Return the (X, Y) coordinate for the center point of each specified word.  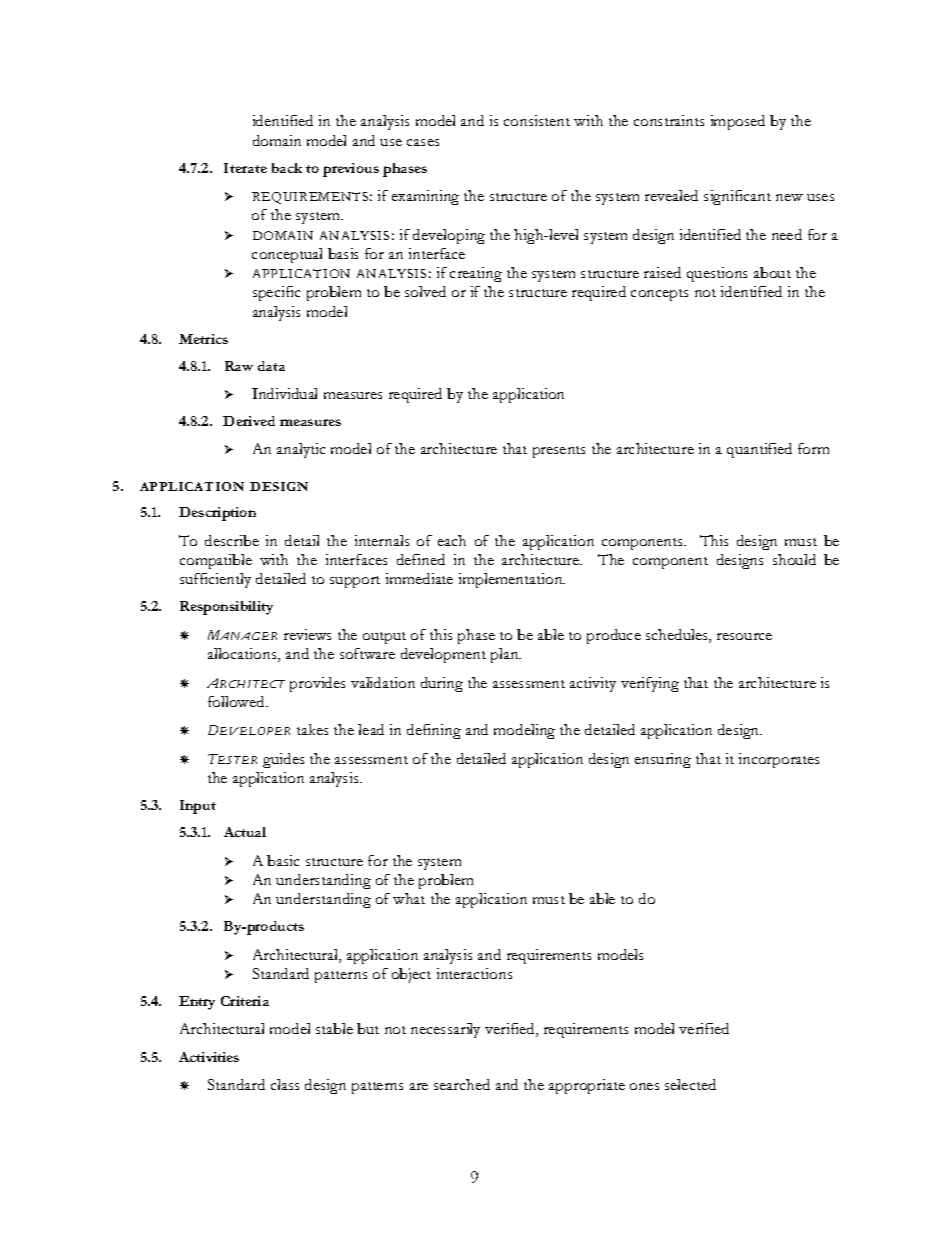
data (271, 366)
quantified (759, 450)
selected (690, 1084)
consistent (537, 120)
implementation (512, 580)
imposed (738, 122)
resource (744, 636)
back (287, 168)
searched (462, 1084)
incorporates (779, 760)
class (285, 1084)
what (409, 898)
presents (559, 452)
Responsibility (226, 608)
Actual (245, 832)
